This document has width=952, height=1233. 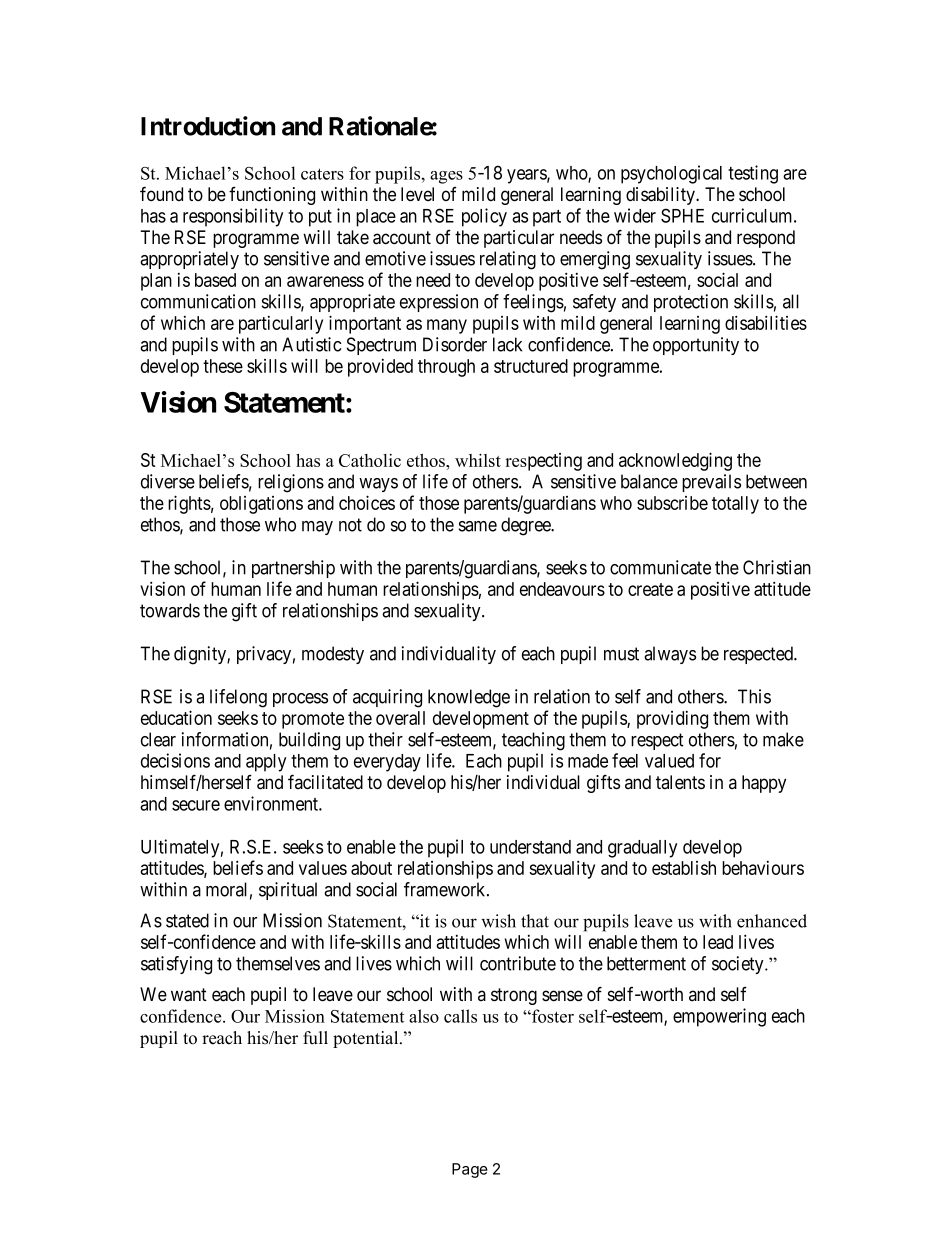 I want to click on establish, so click(x=684, y=868).
